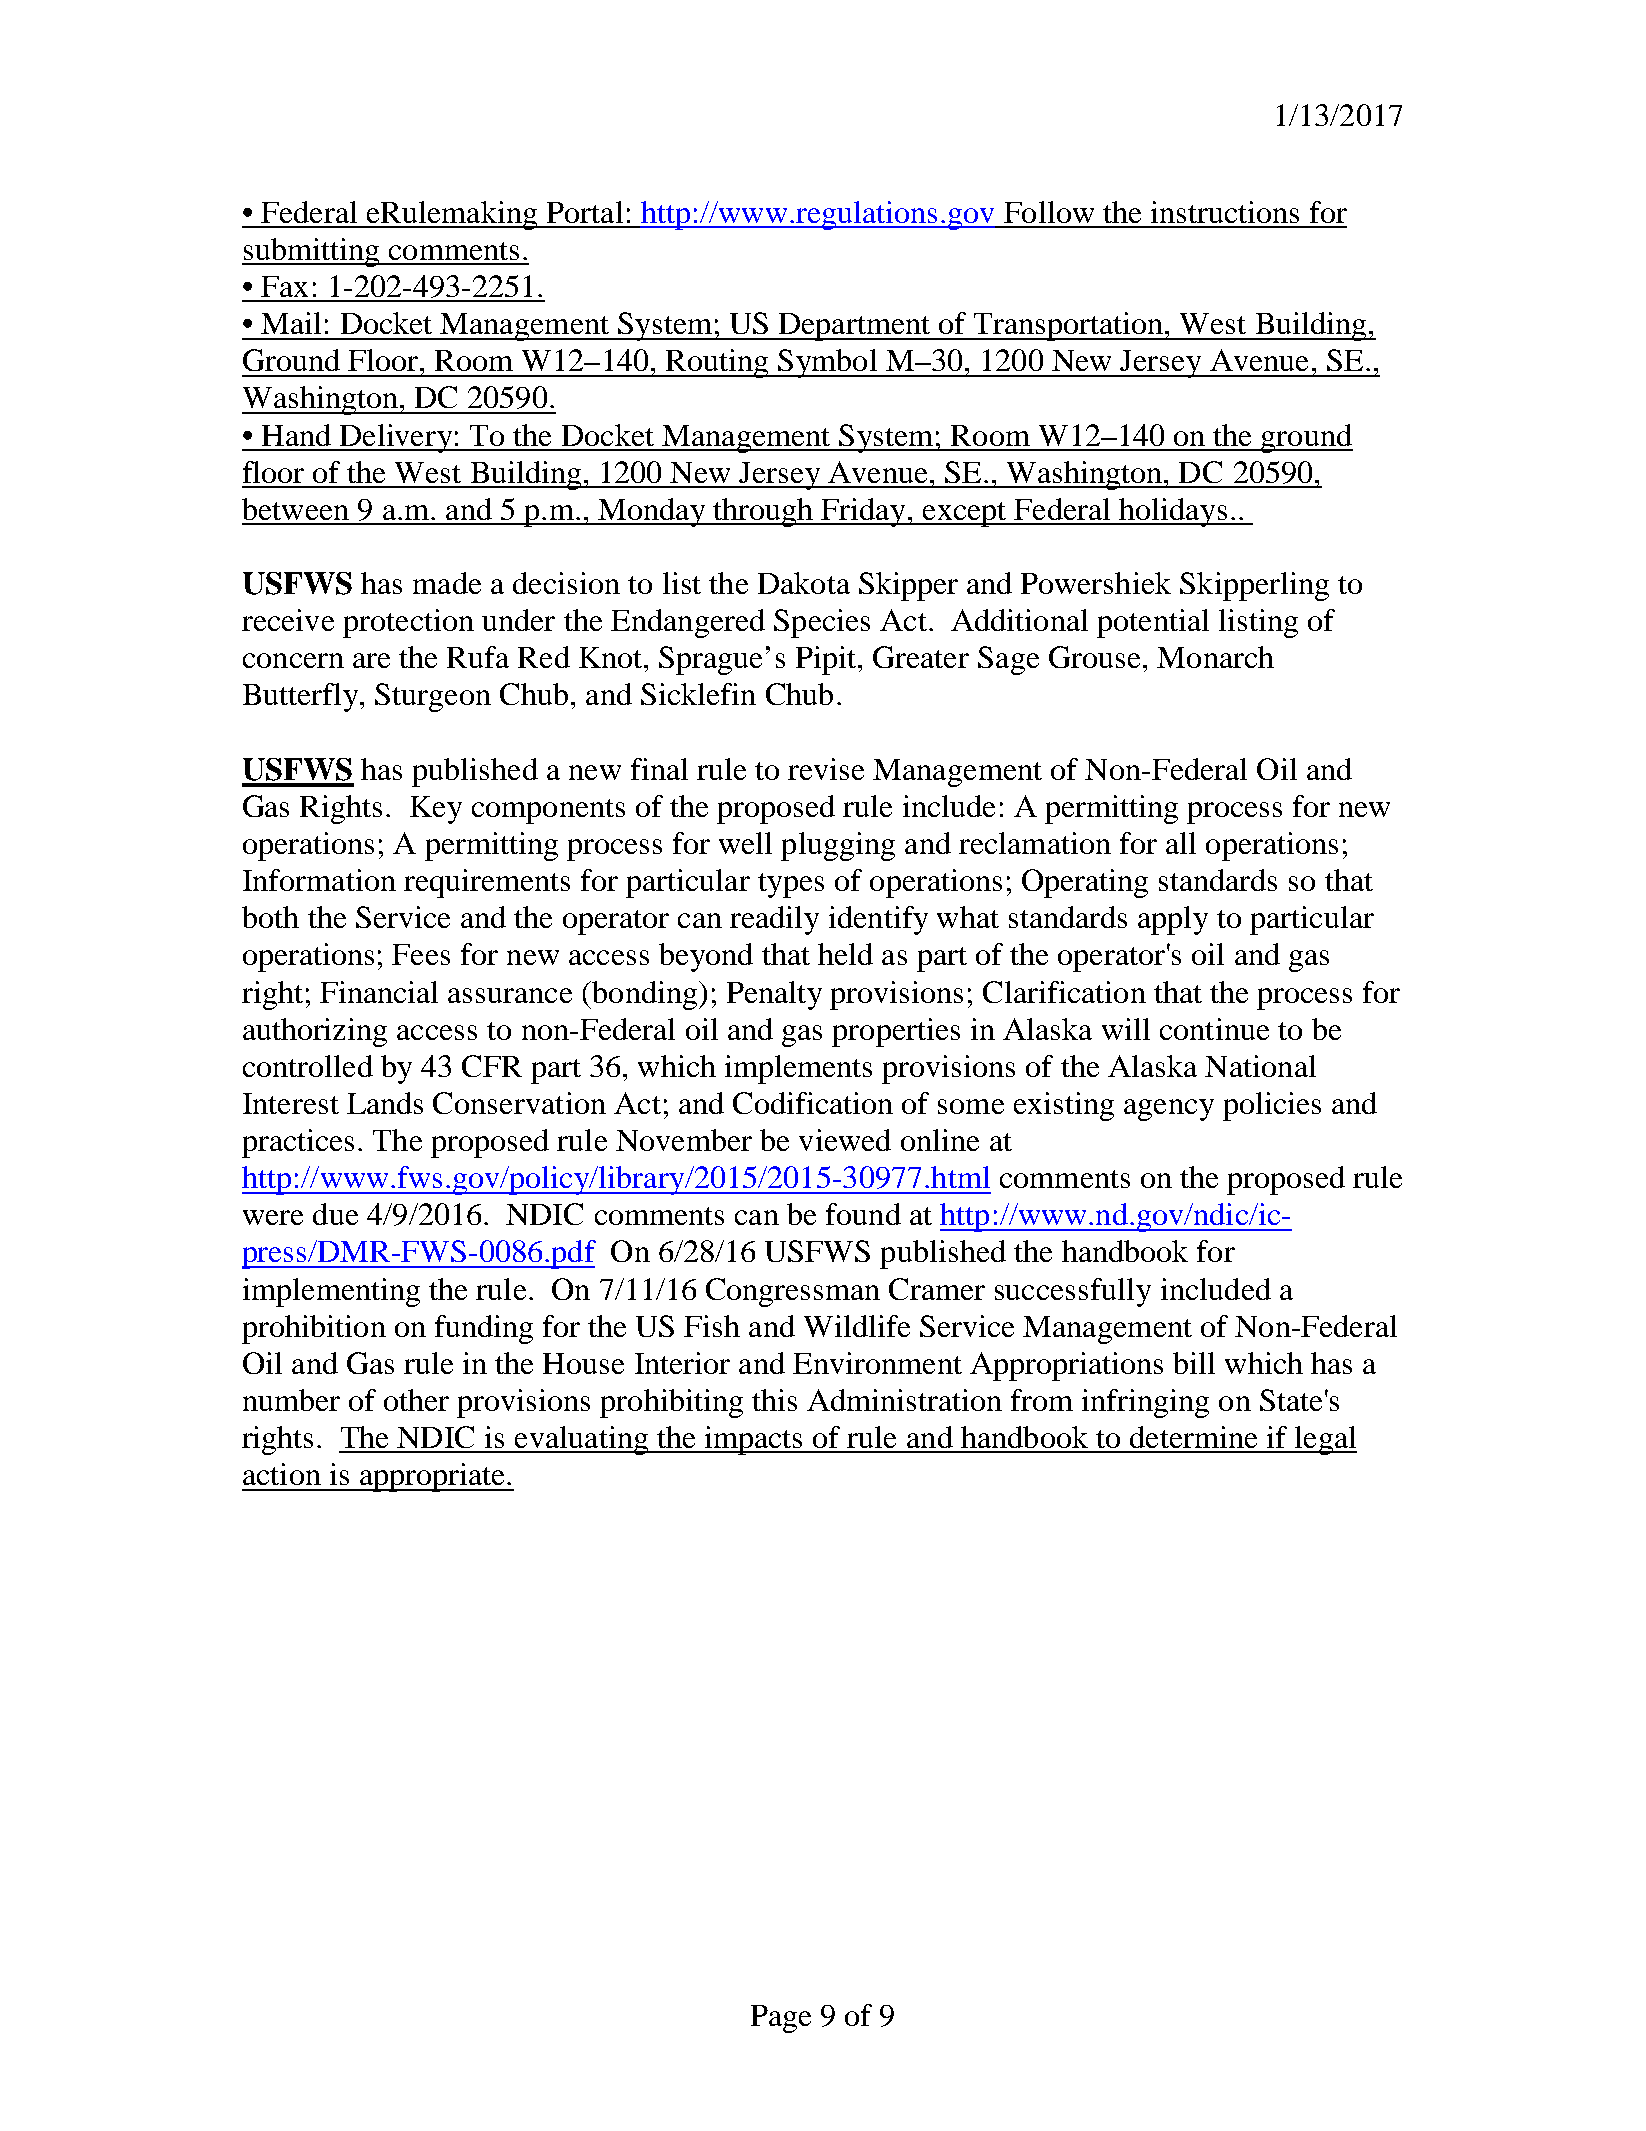 The height and width of the screenshot is (2131, 1646). I want to click on Lands, so click(385, 1103).
